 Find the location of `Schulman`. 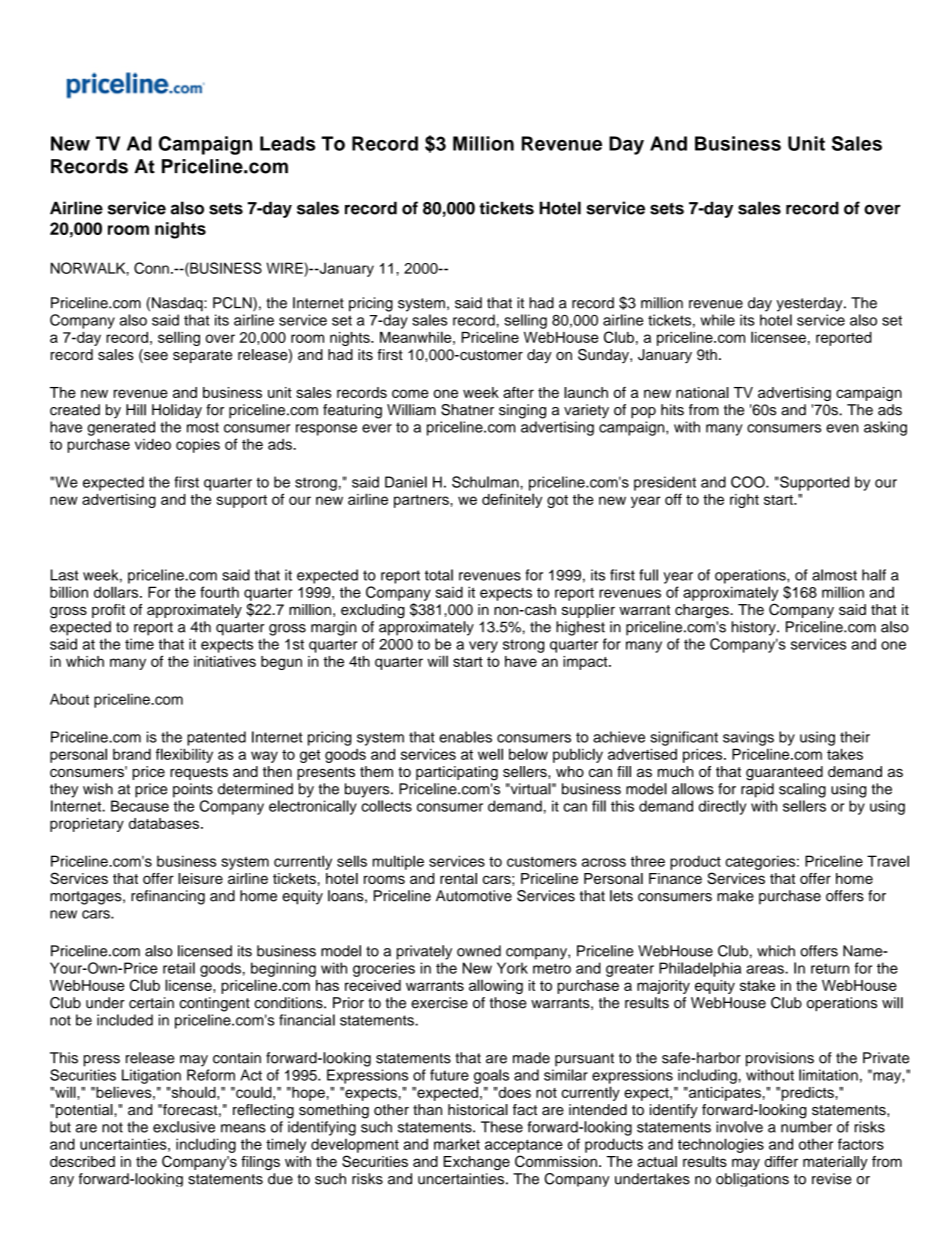

Schulman is located at coordinates (486, 482).
